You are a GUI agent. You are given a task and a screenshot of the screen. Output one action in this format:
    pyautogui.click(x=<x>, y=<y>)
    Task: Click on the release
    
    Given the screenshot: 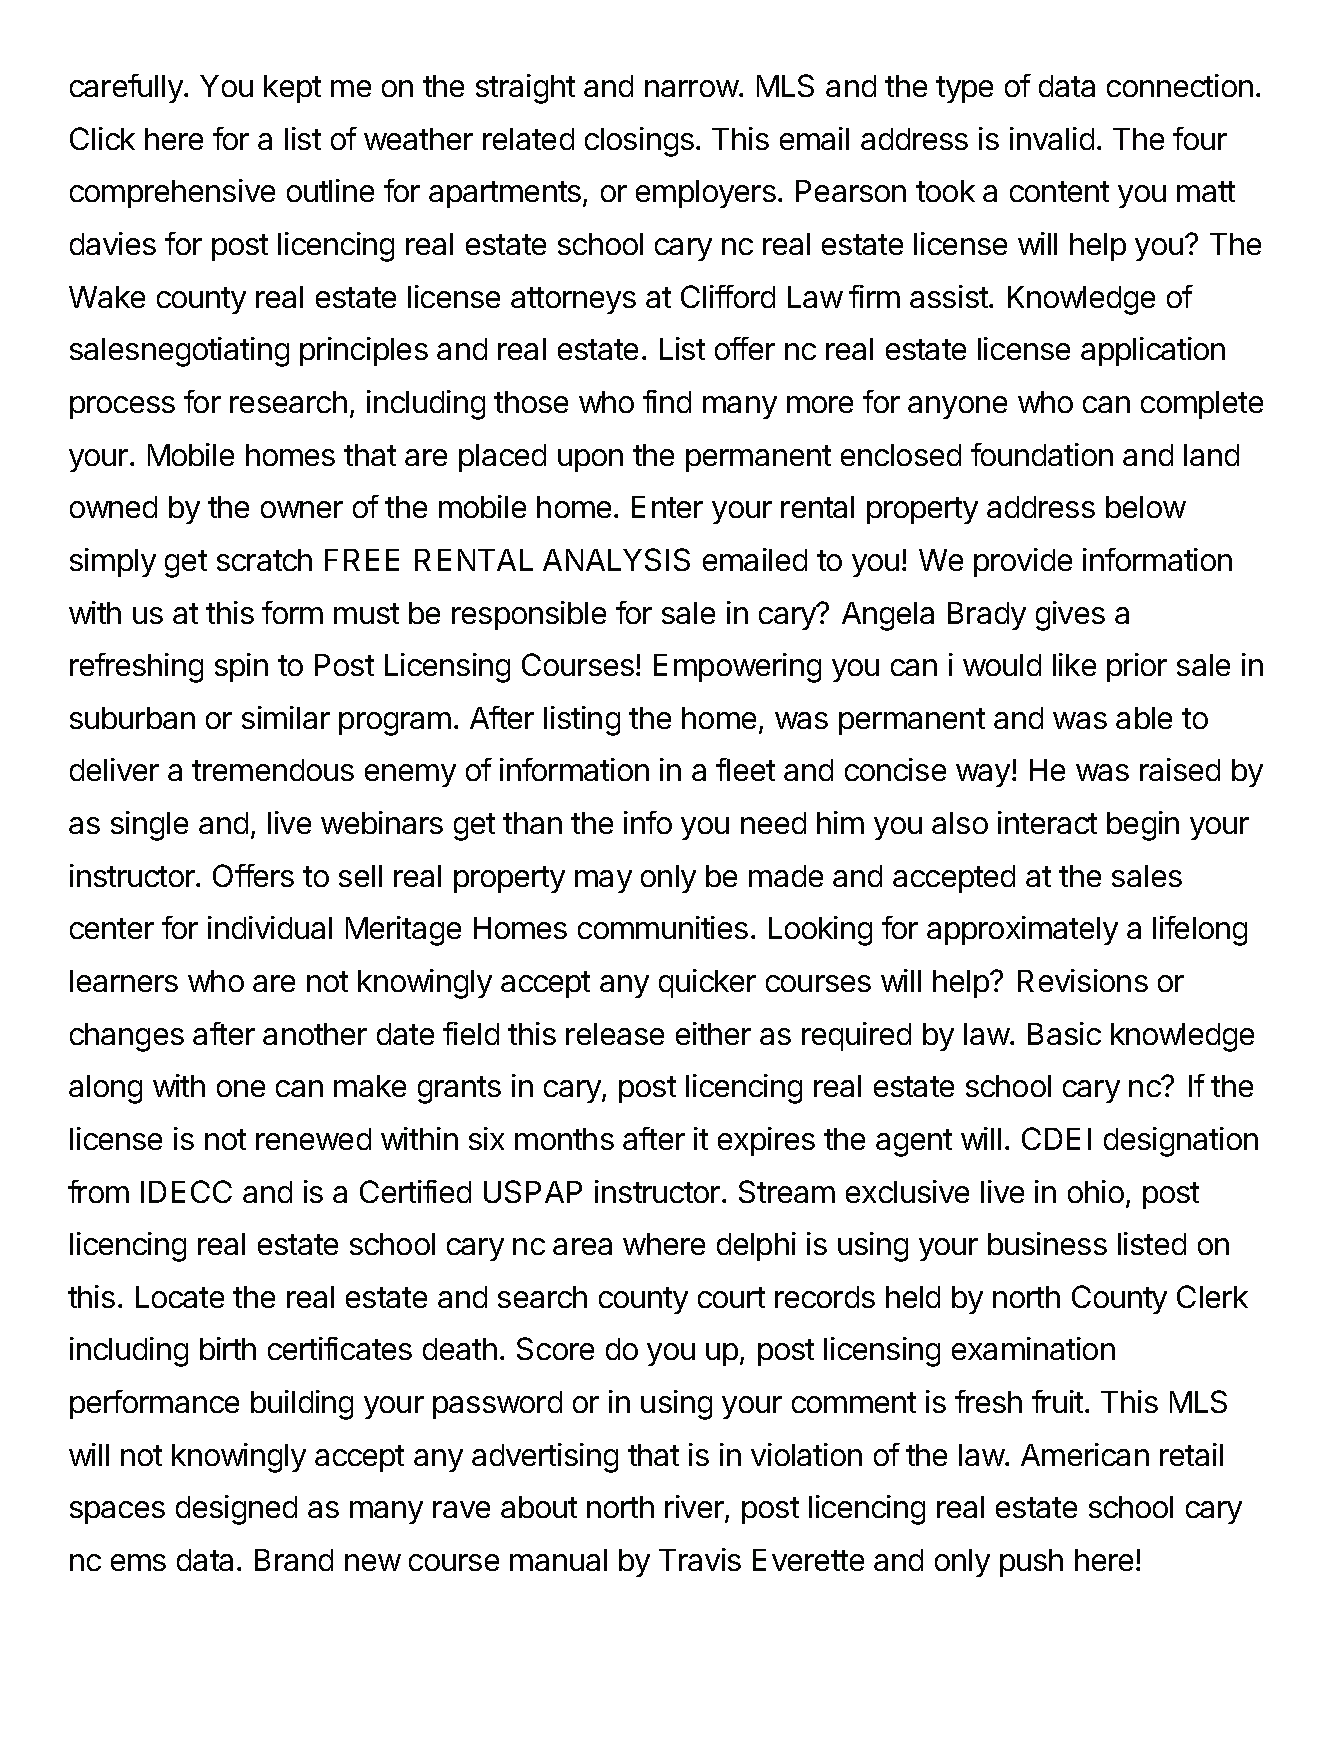 What is the action you would take?
    pyautogui.click(x=615, y=1034)
